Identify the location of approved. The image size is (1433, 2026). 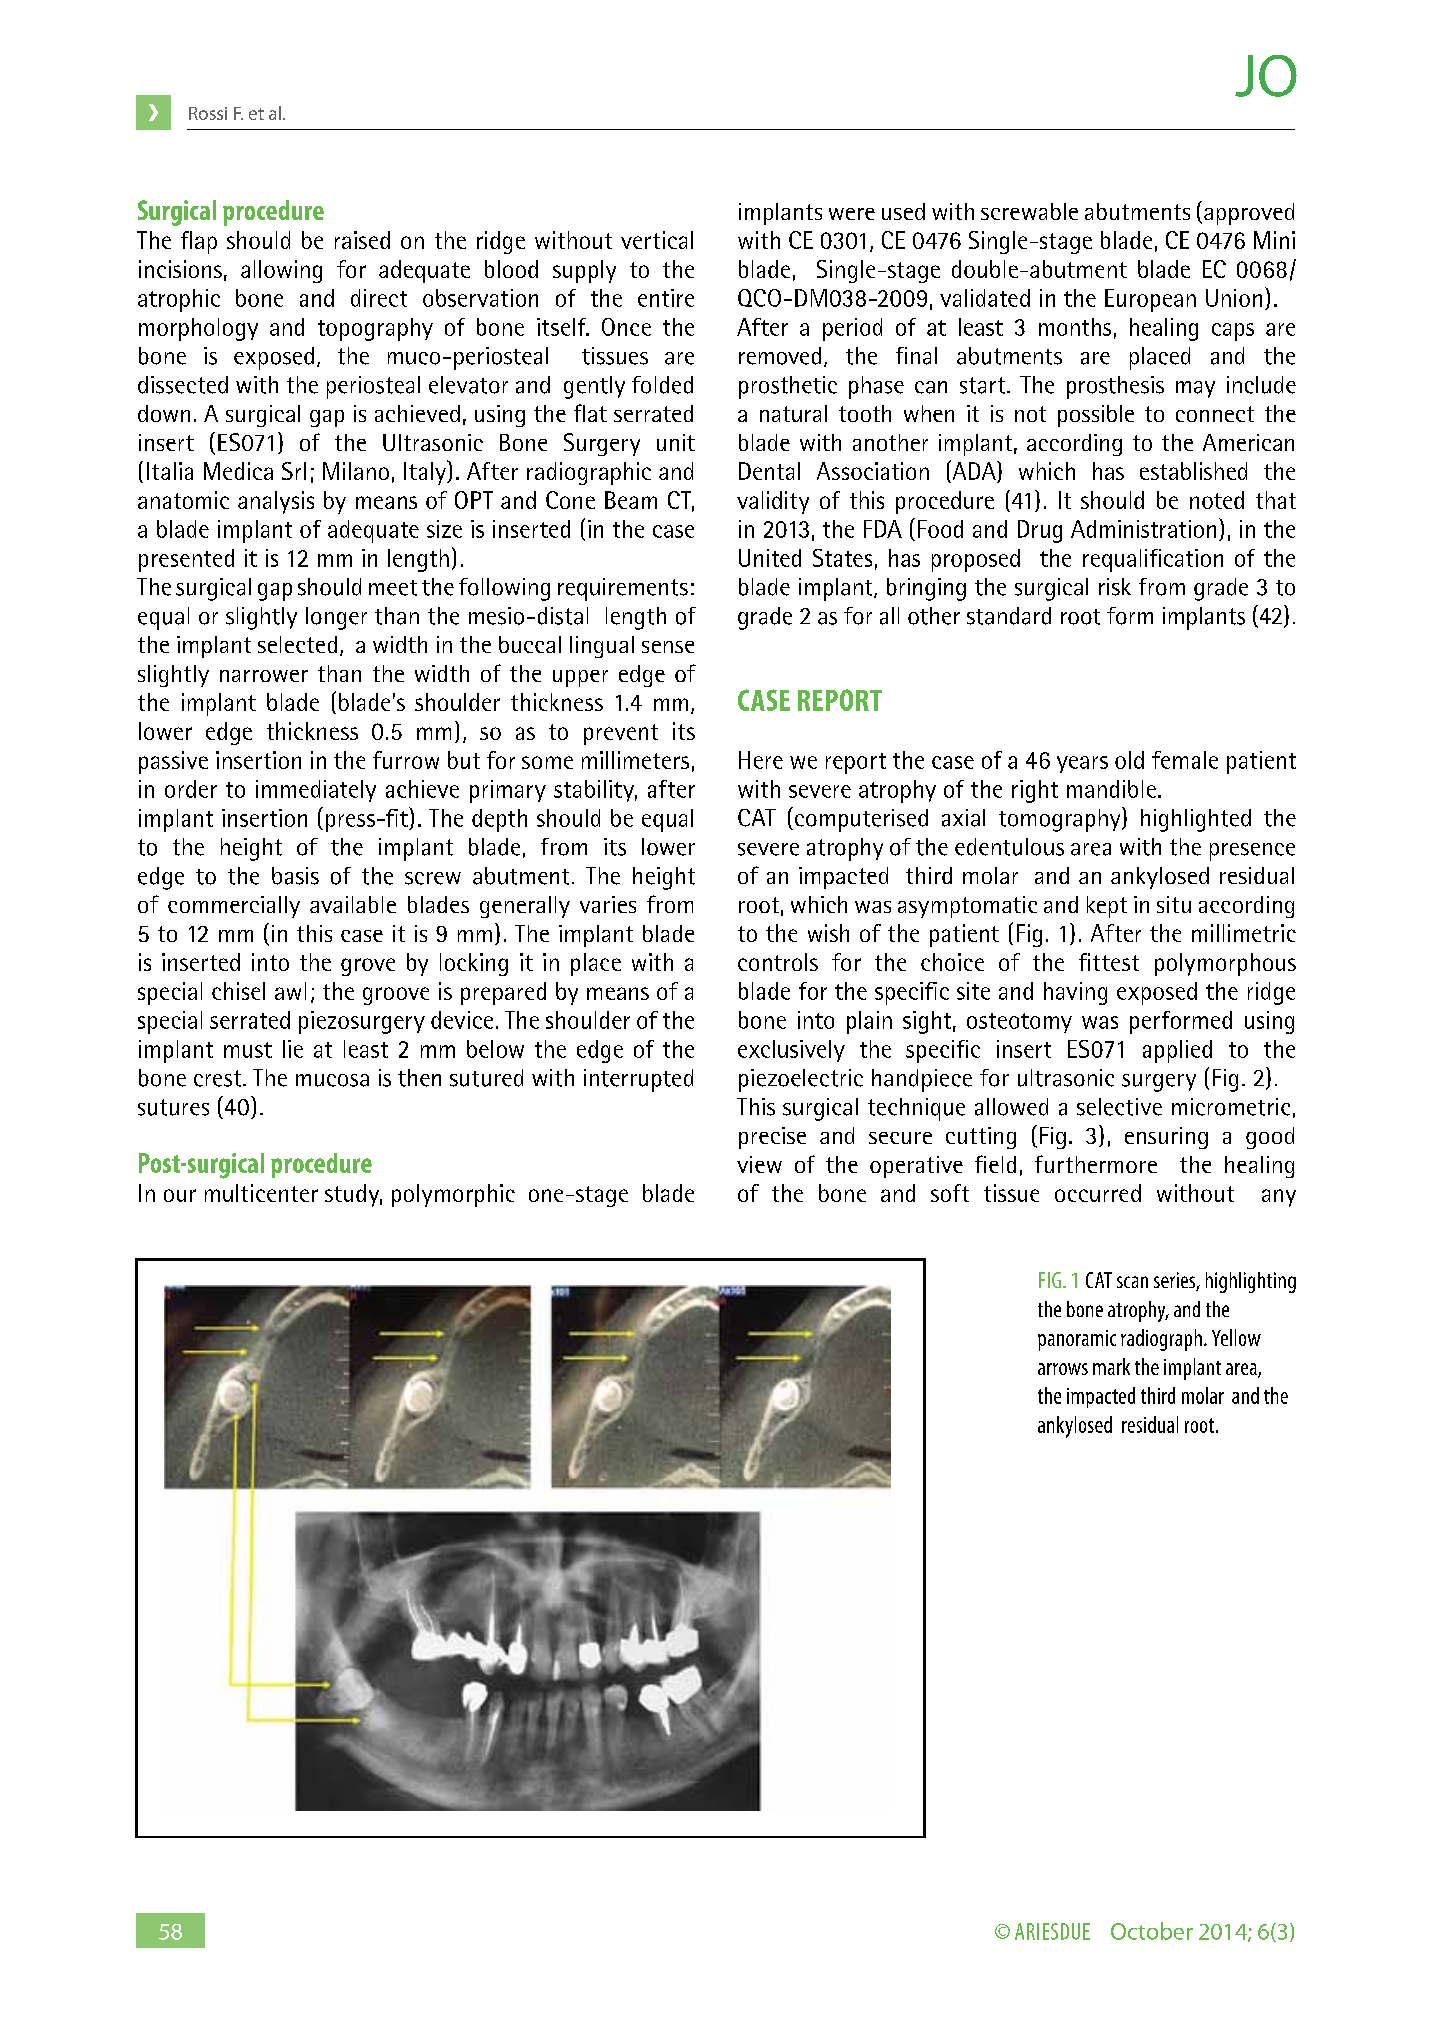
(1249, 214).
